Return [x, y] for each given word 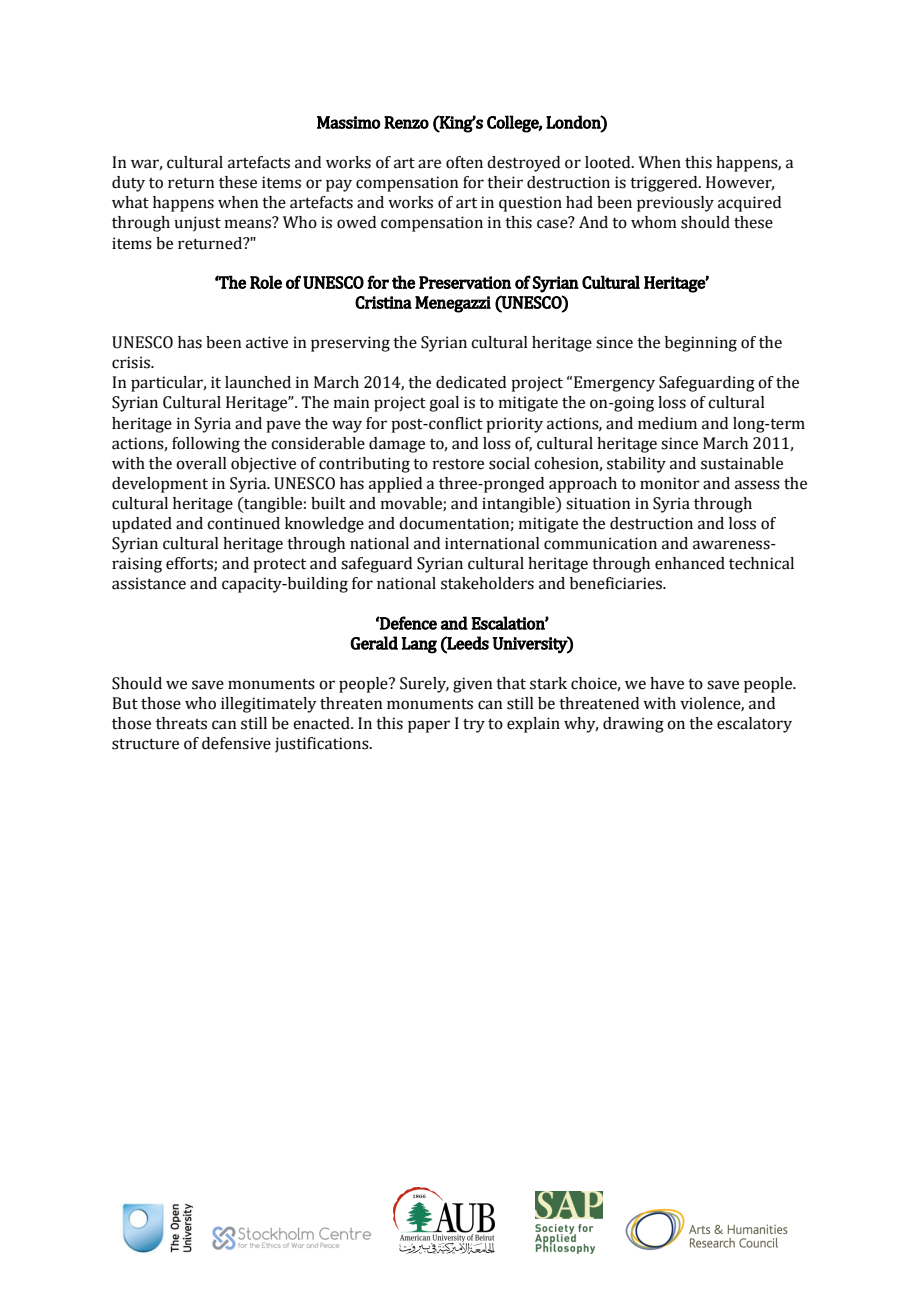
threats [181, 723]
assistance [149, 583]
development [160, 485]
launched [258, 382]
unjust [197, 224]
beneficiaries [617, 583]
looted [609, 162]
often [464, 162]
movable [412, 504]
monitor [670, 483]
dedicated [471, 382]
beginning [701, 344]
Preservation [465, 282]
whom [654, 222]
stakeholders [487, 583]
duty [128, 184]
